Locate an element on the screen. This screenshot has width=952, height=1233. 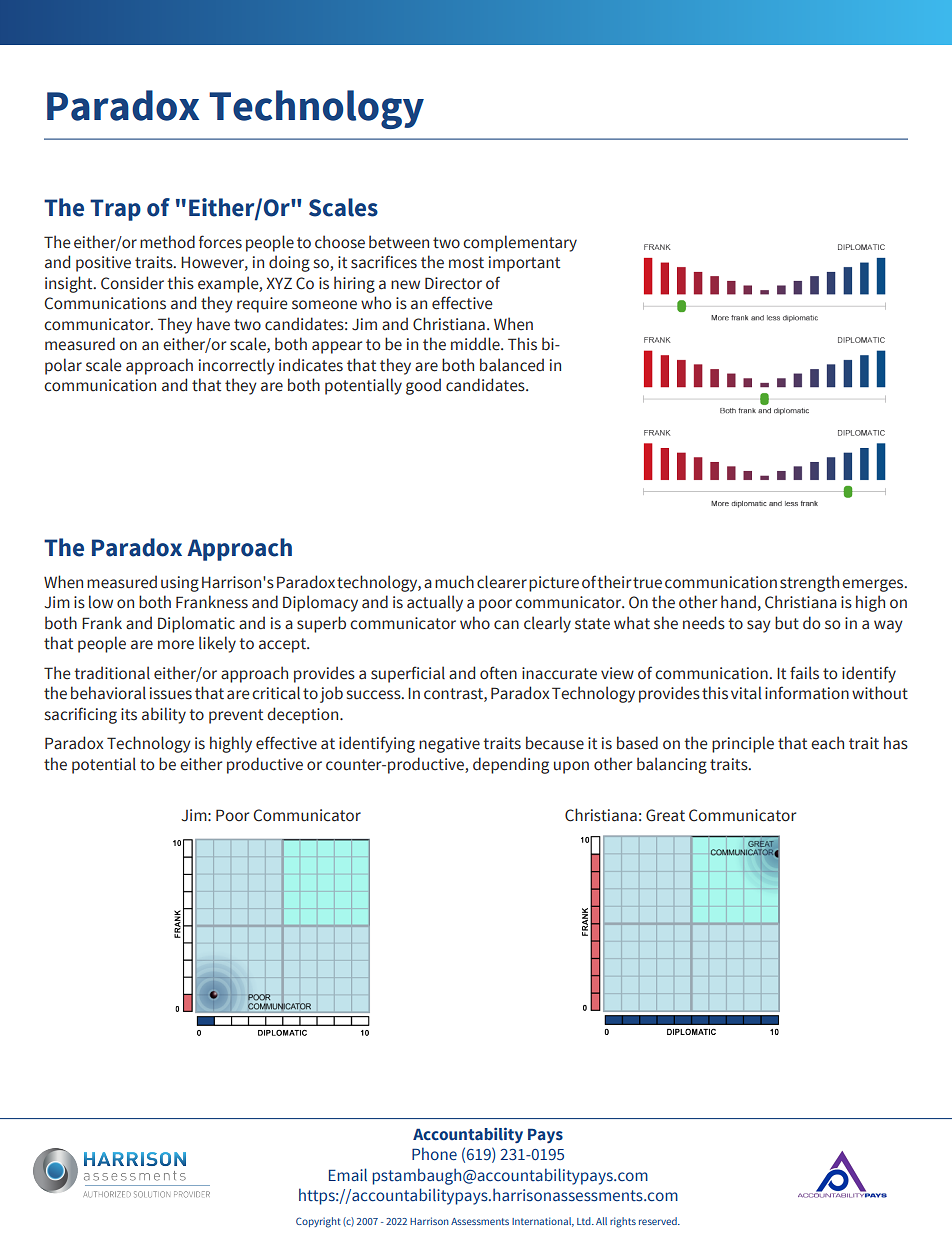
Copyright is located at coordinates (318, 1222).
